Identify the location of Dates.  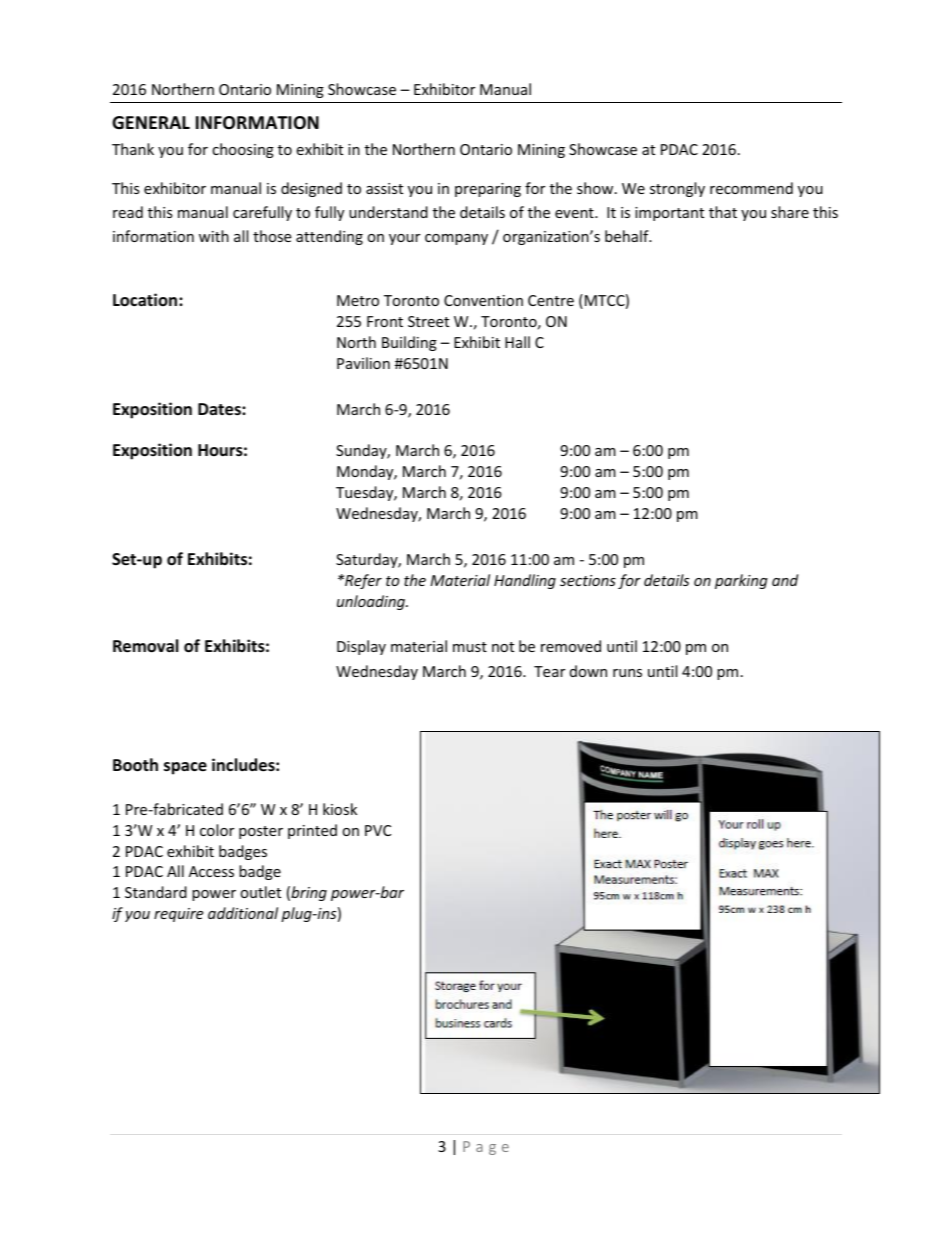
(220, 409).
